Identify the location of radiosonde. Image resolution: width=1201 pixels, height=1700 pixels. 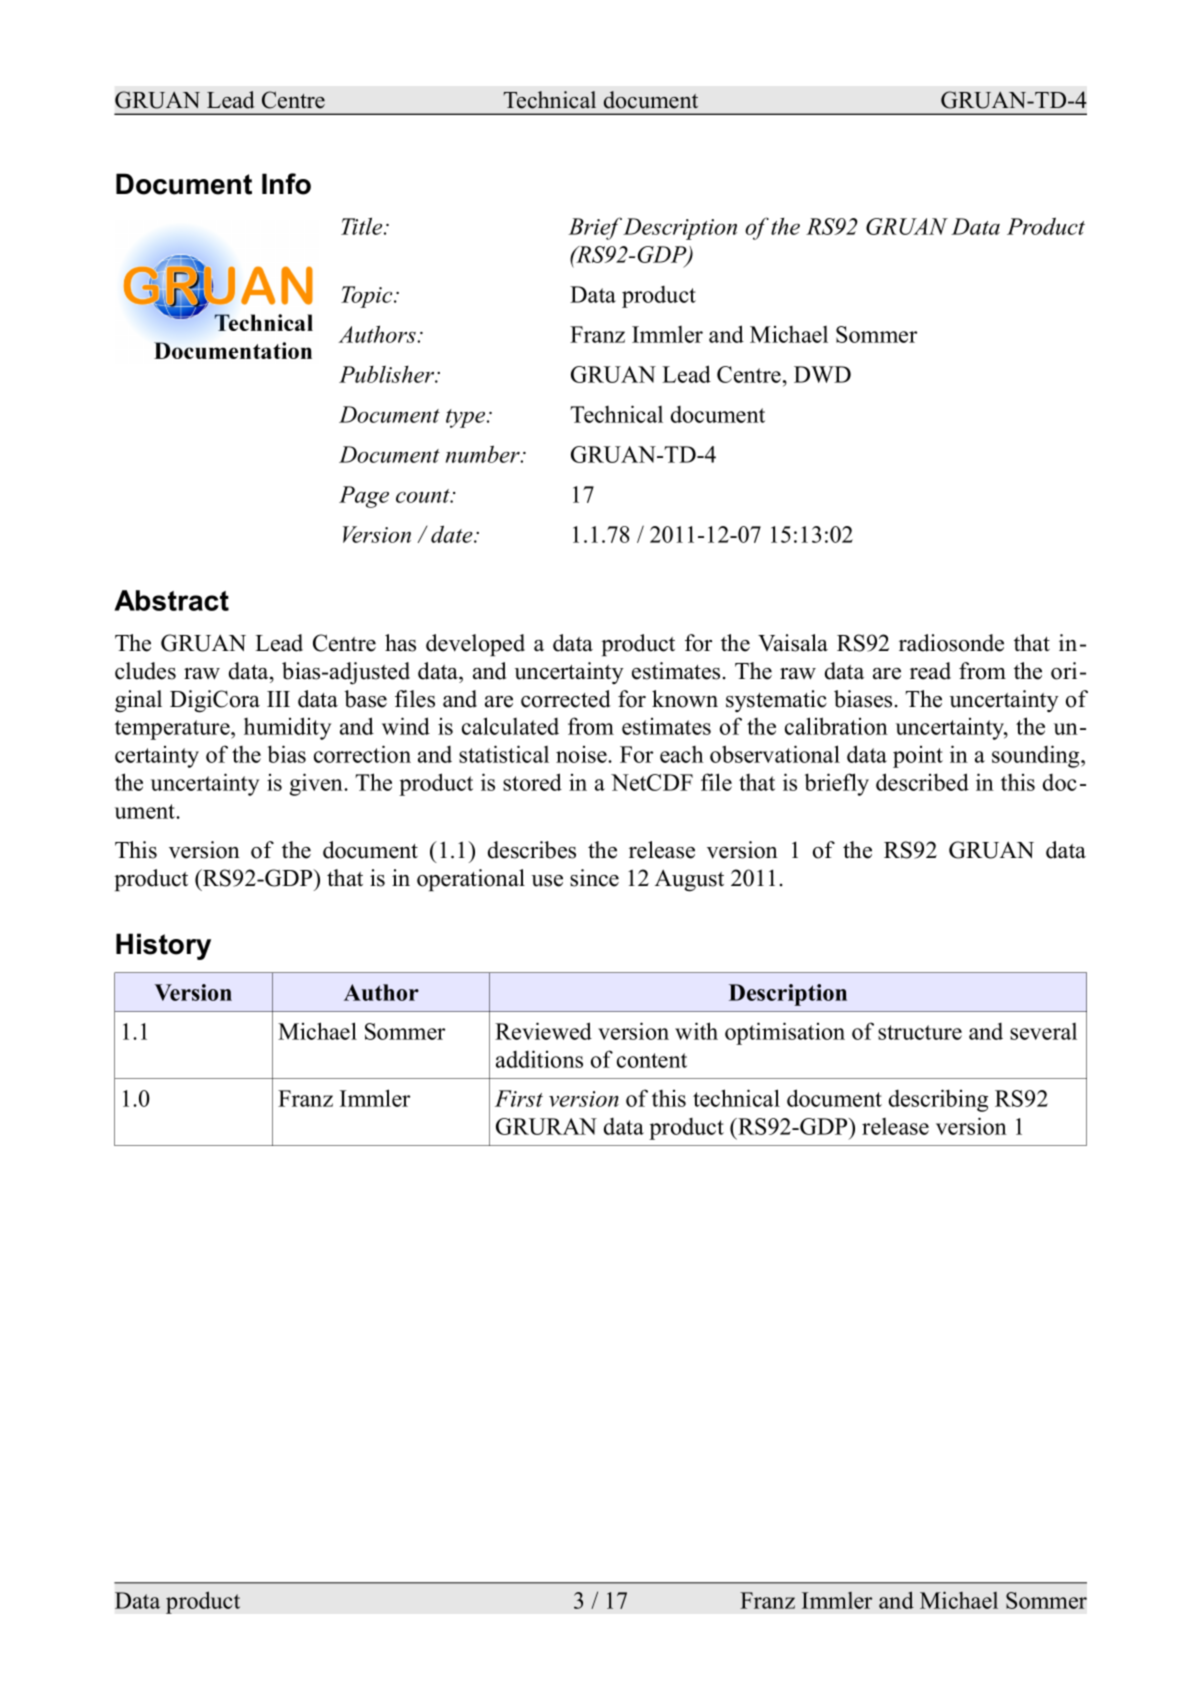
(951, 643).
